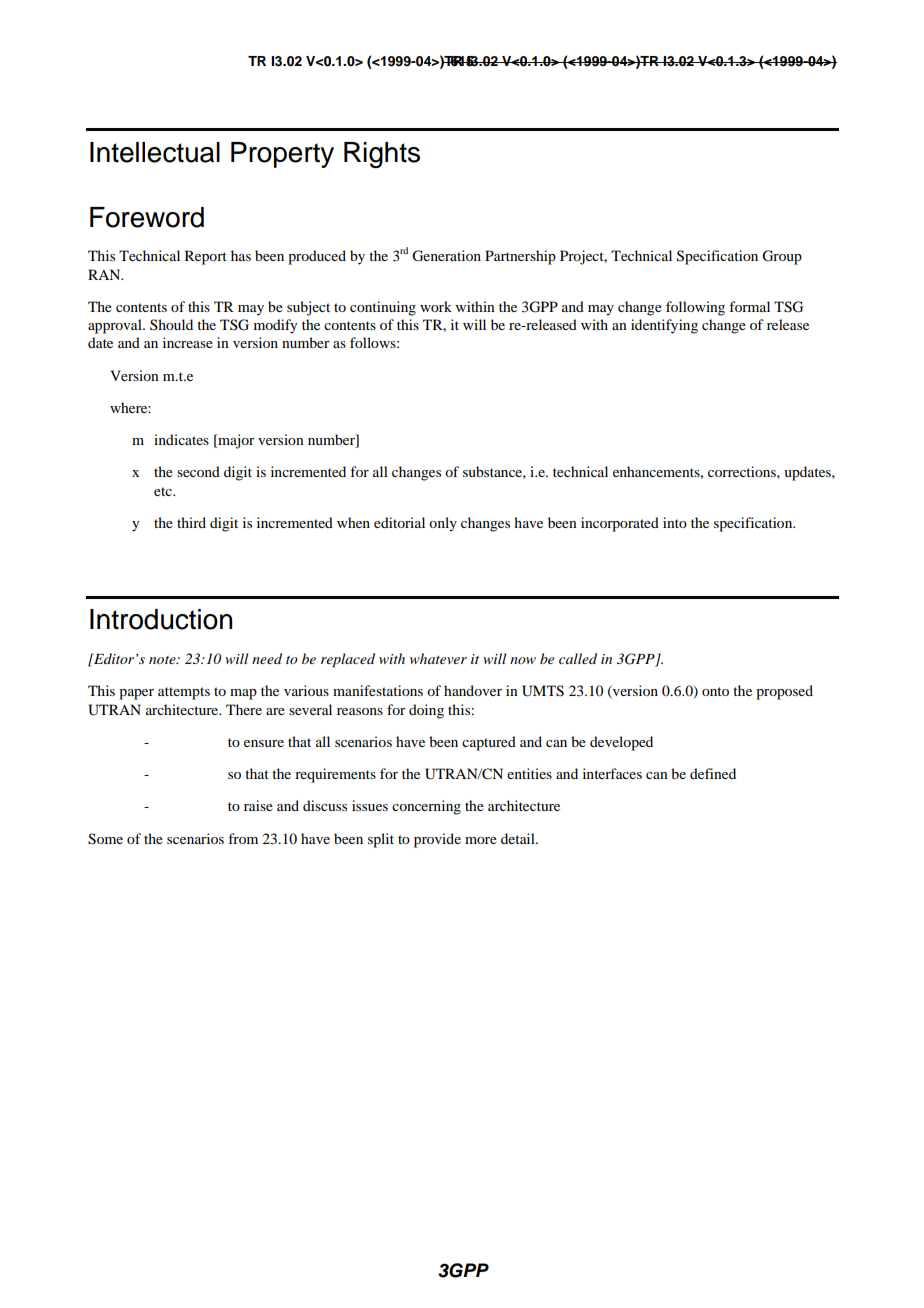 This screenshot has width=924, height=1308. I want to click on work, so click(436, 306).
